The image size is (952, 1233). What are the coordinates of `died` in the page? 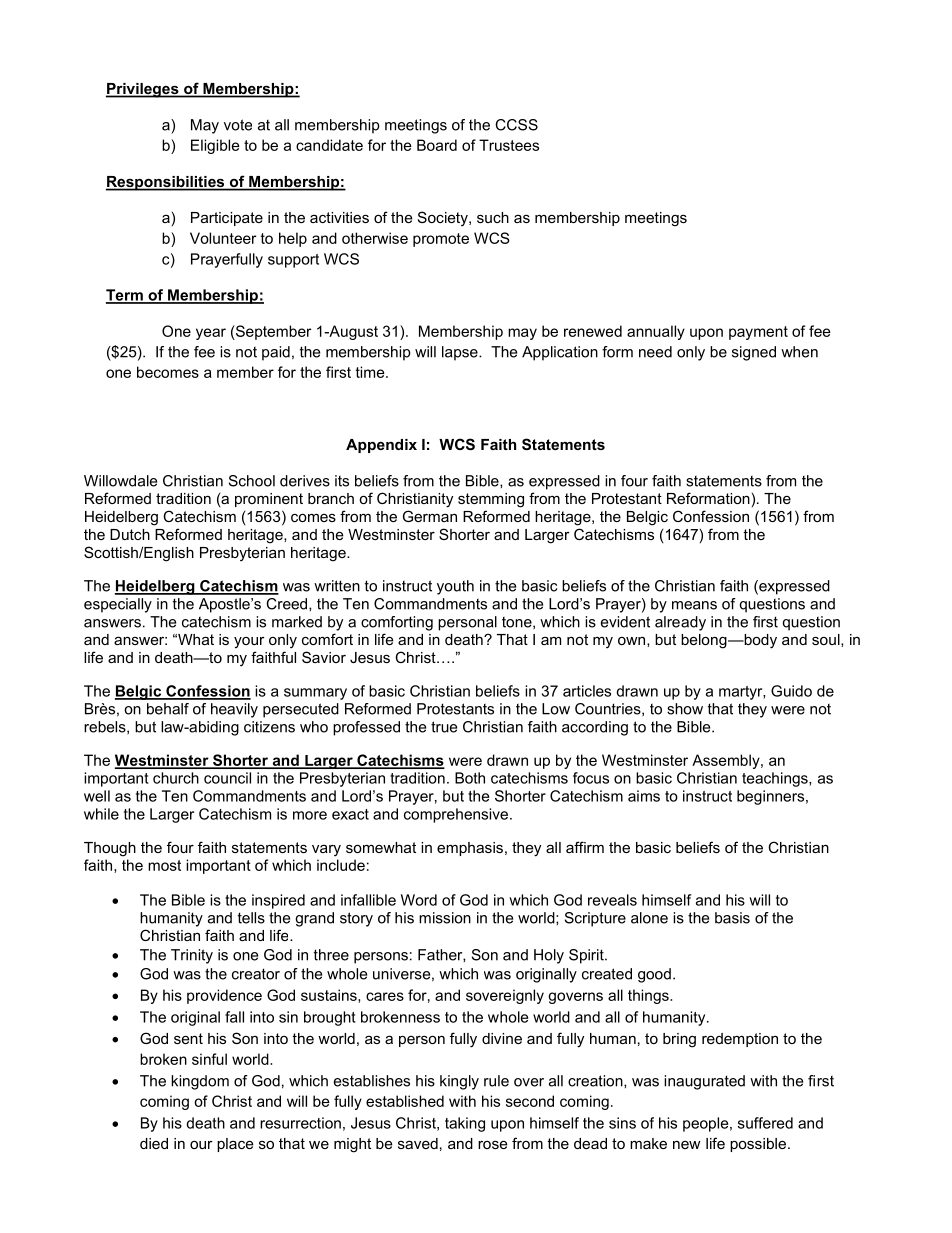 It's located at (154, 1143).
